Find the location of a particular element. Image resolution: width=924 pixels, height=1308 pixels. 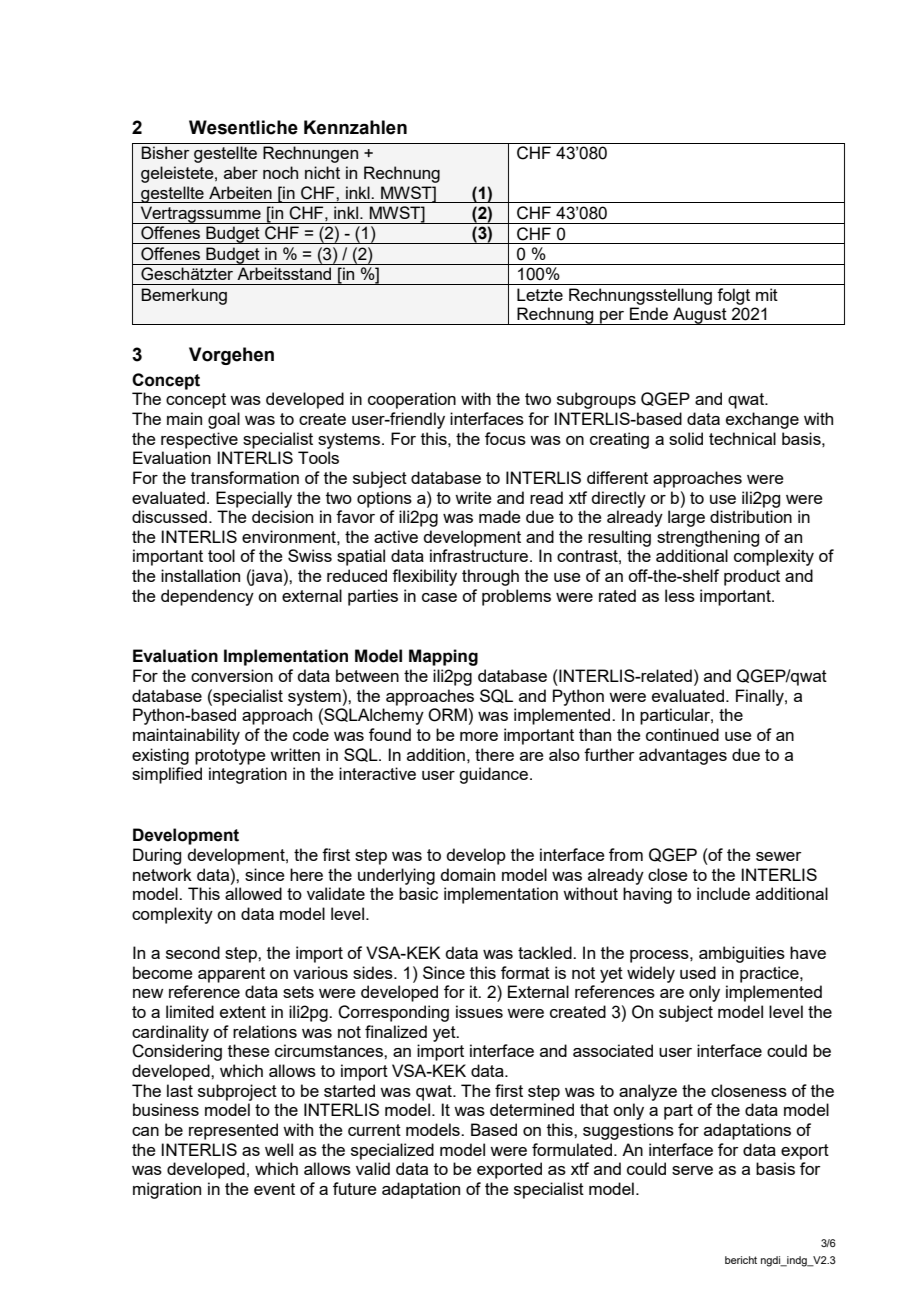

write is located at coordinates (473, 497).
